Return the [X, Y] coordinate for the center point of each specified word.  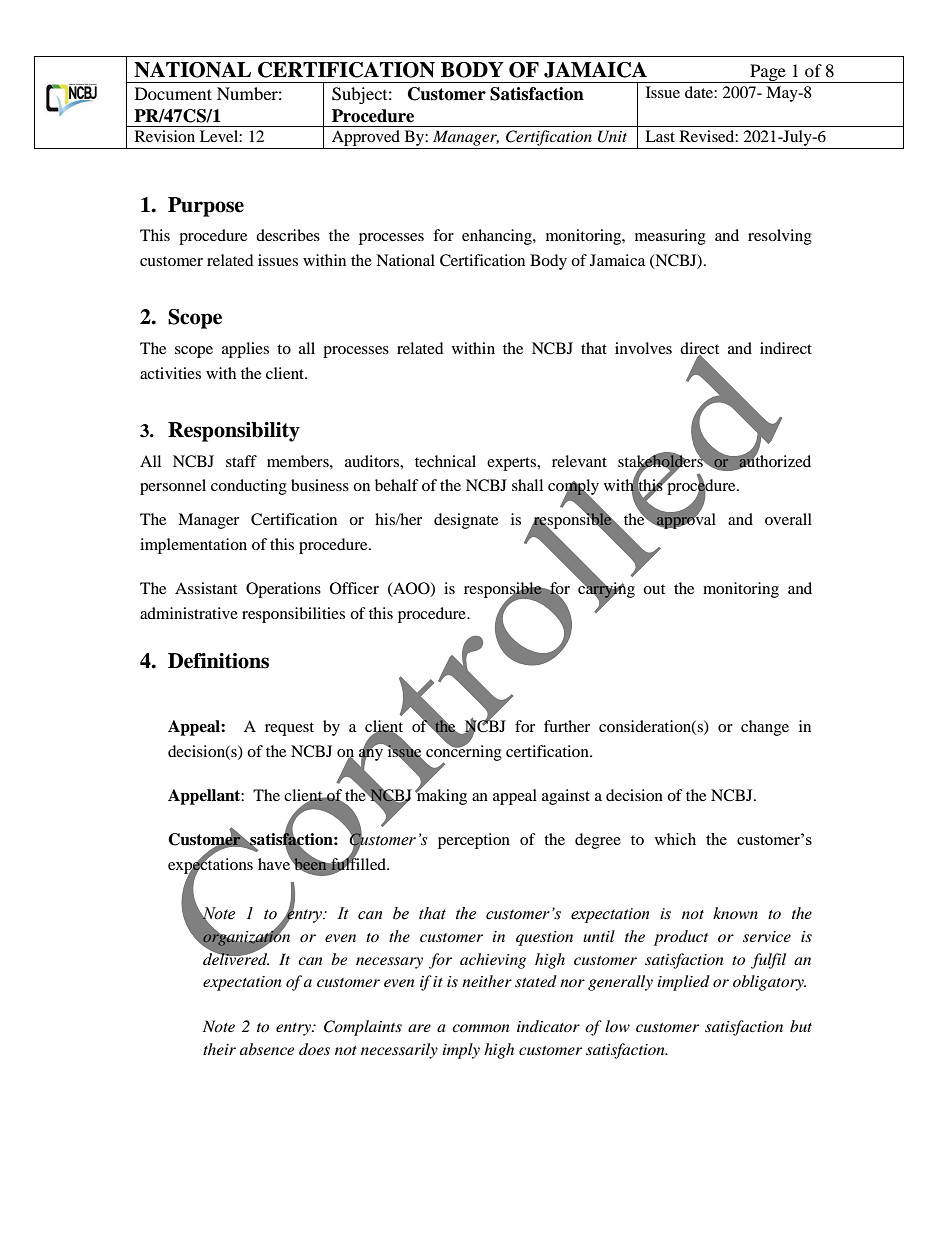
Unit [612, 136]
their [219, 1049]
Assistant [206, 588]
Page [768, 73]
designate [466, 521]
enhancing [498, 237]
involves [643, 348]
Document [173, 93]
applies [245, 350]
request [289, 729]
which [675, 839]
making [441, 796]
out [654, 589]
